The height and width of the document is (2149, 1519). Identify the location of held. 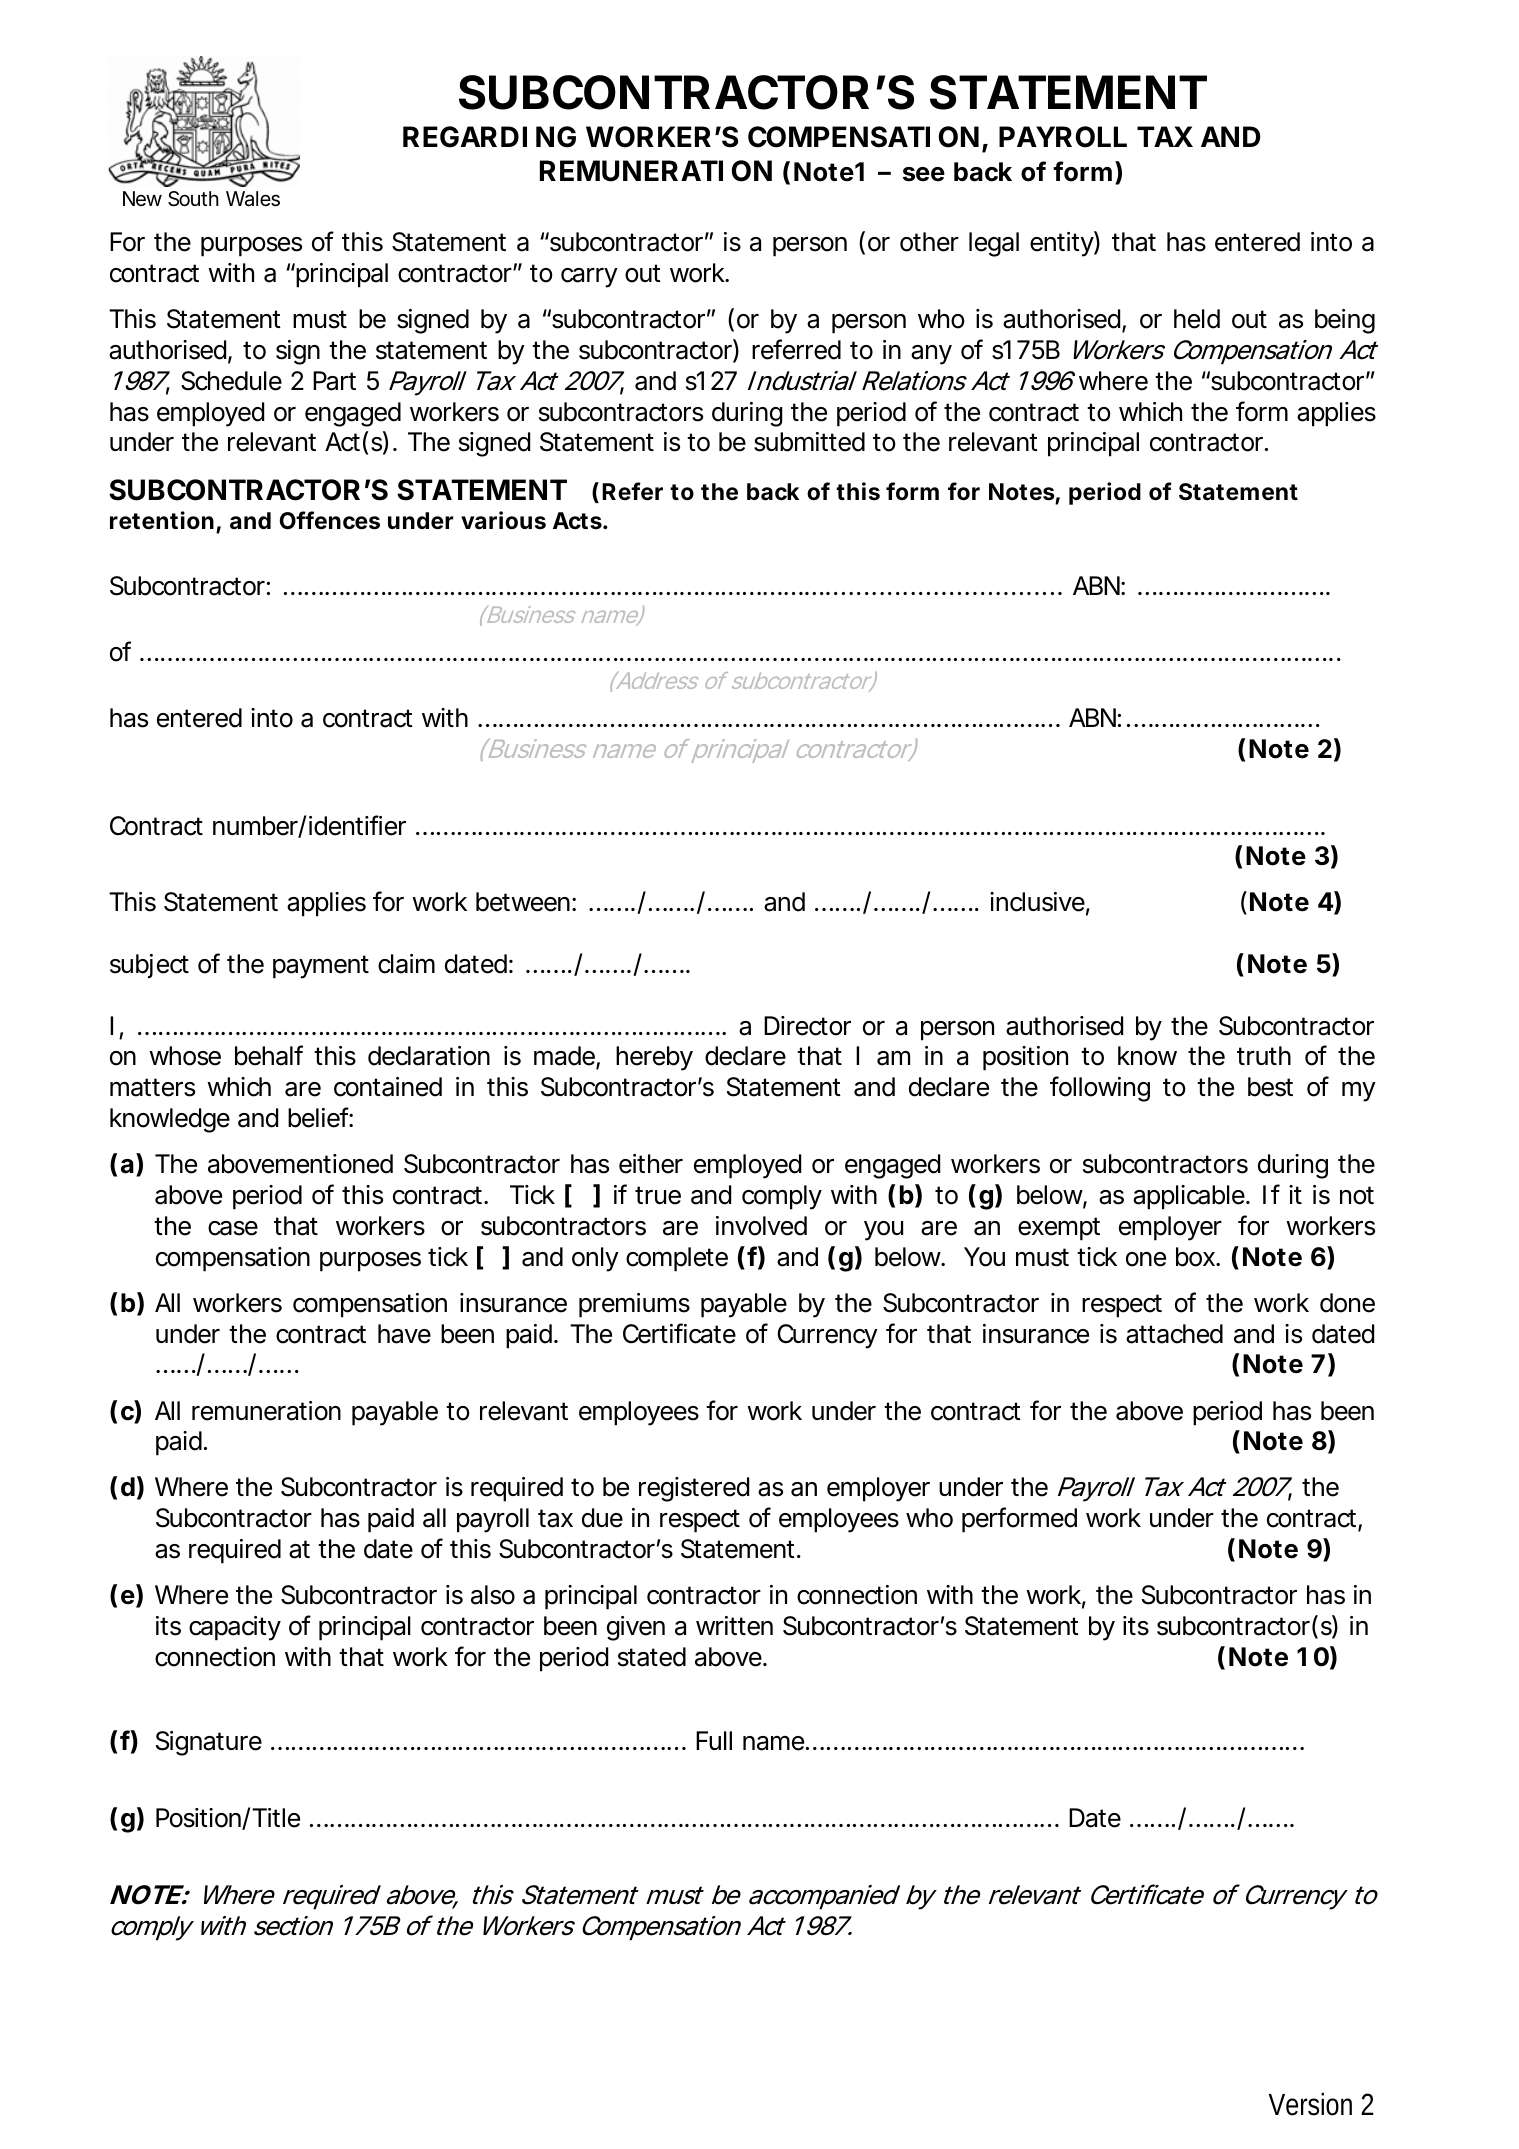
(1197, 319).
